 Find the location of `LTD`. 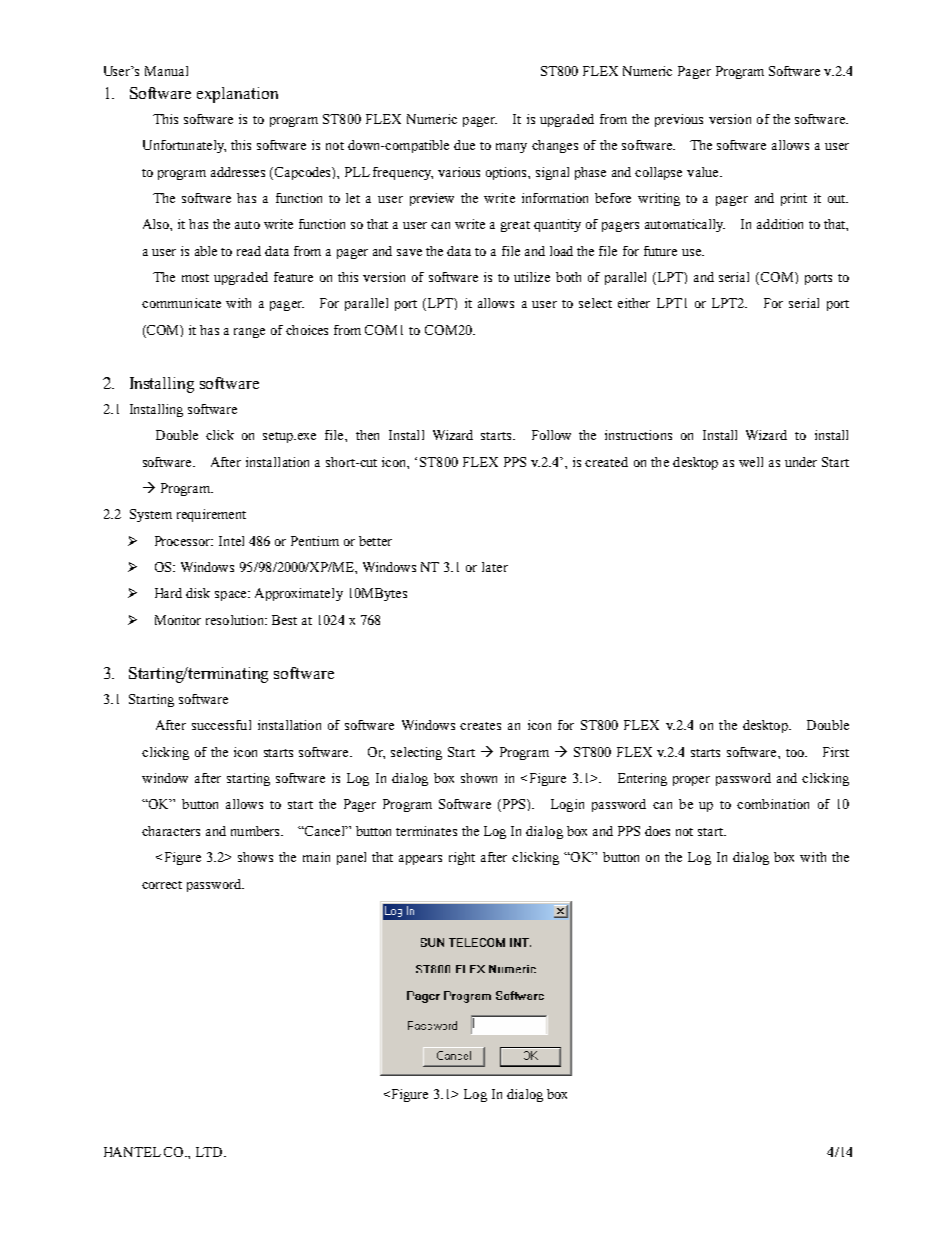

LTD is located at coordinates (210, 1152).
